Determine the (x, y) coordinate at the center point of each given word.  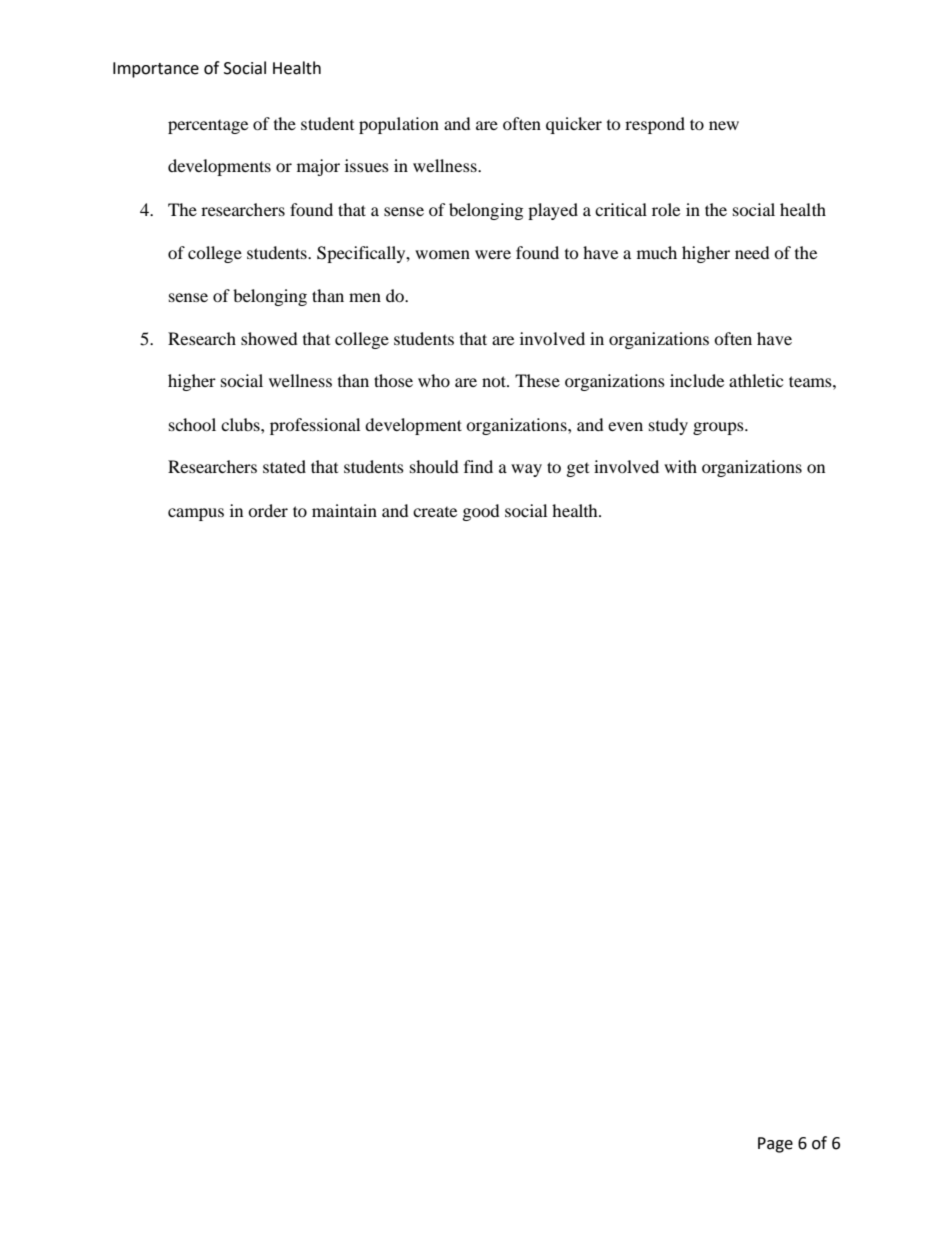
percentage (208, 127)
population (399, 125)
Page (775, 1145)
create (435, 512)
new (724, 125)
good (481, 512)
